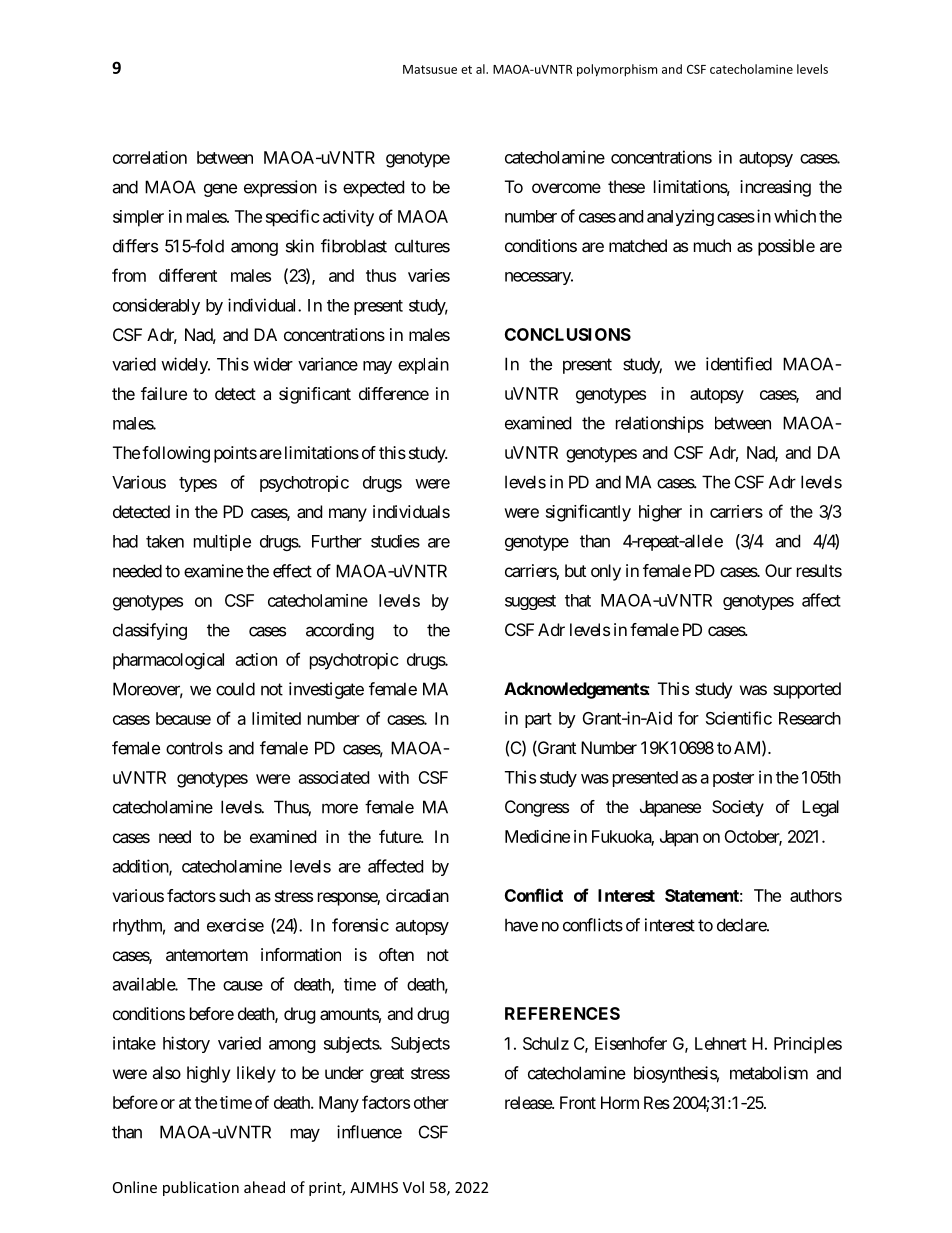 This screenshot has width=952, height=1233. Describe the element at coordinates (521, 925) in the screenshot. I see `have` at that location.
